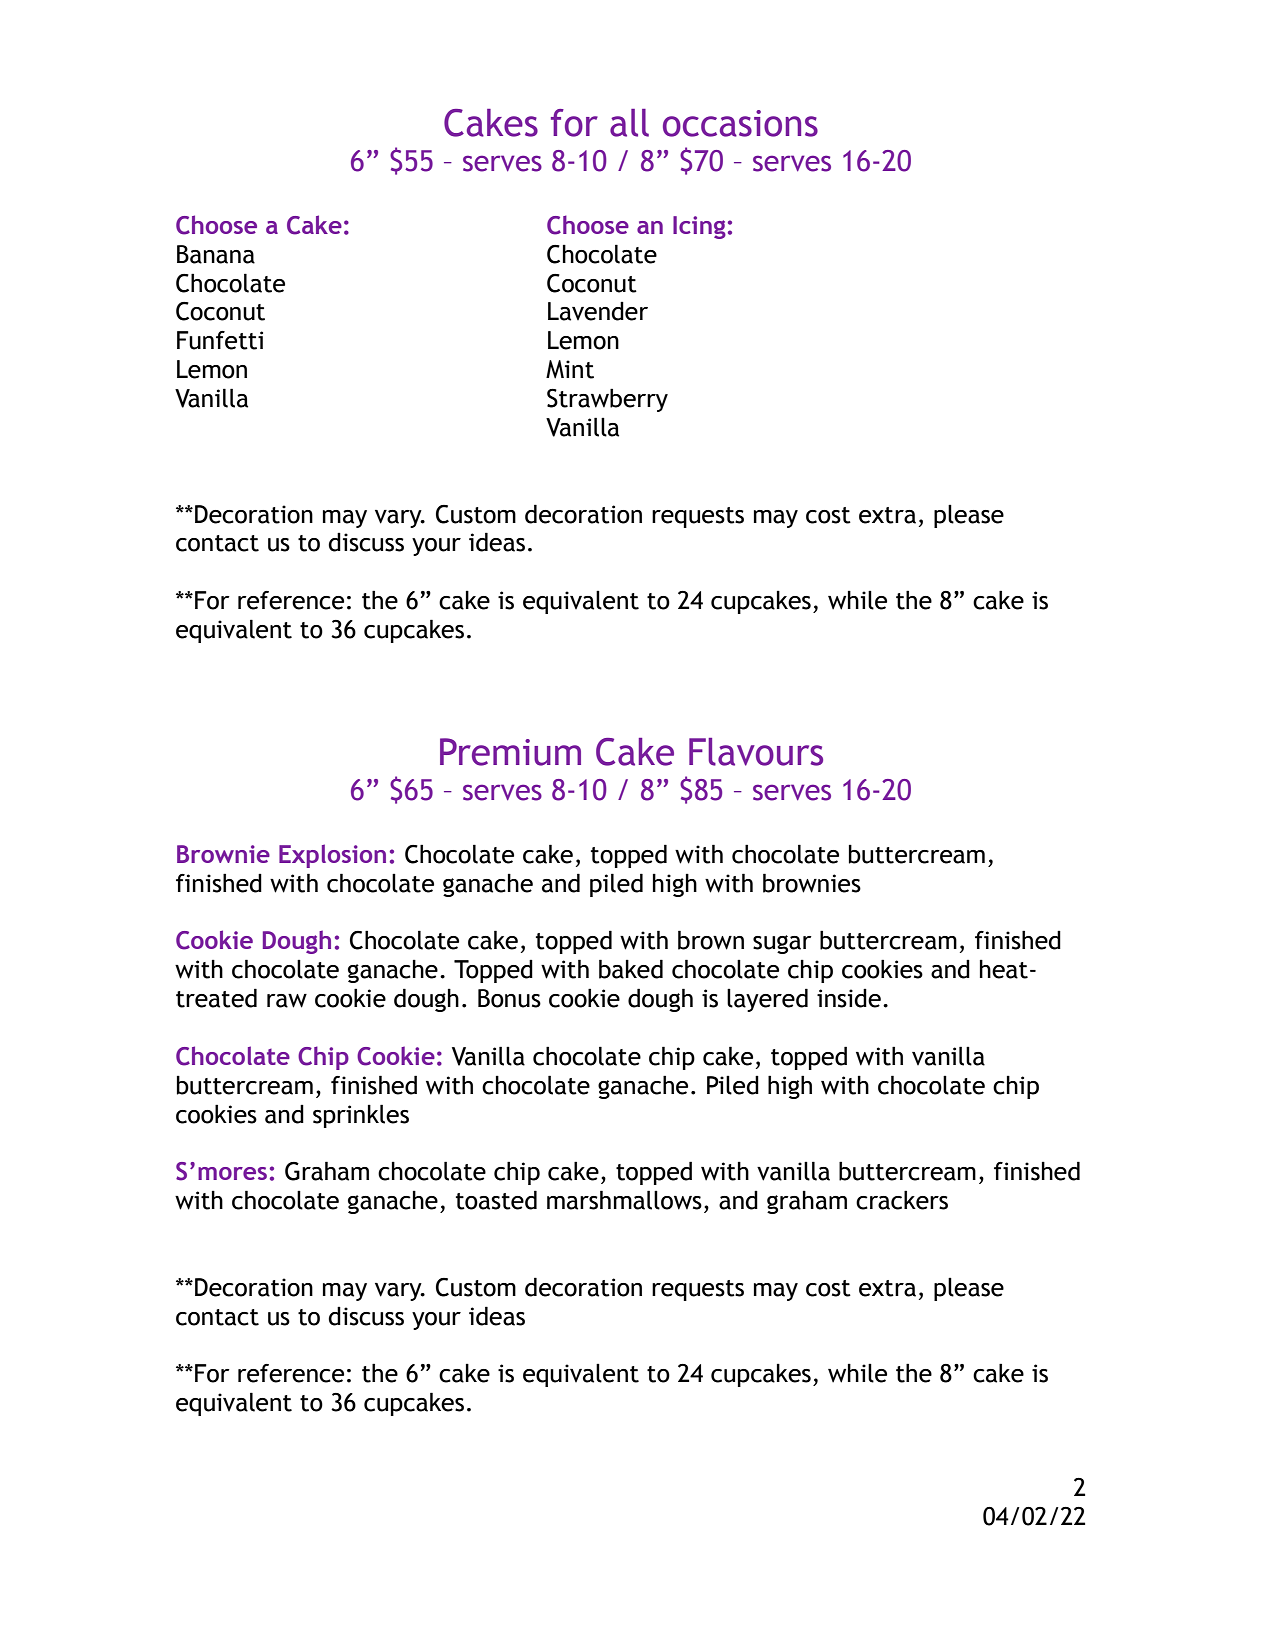 The height and width of the document is (1633, 1262). I want to click on toasted, so click(496, 1200).
